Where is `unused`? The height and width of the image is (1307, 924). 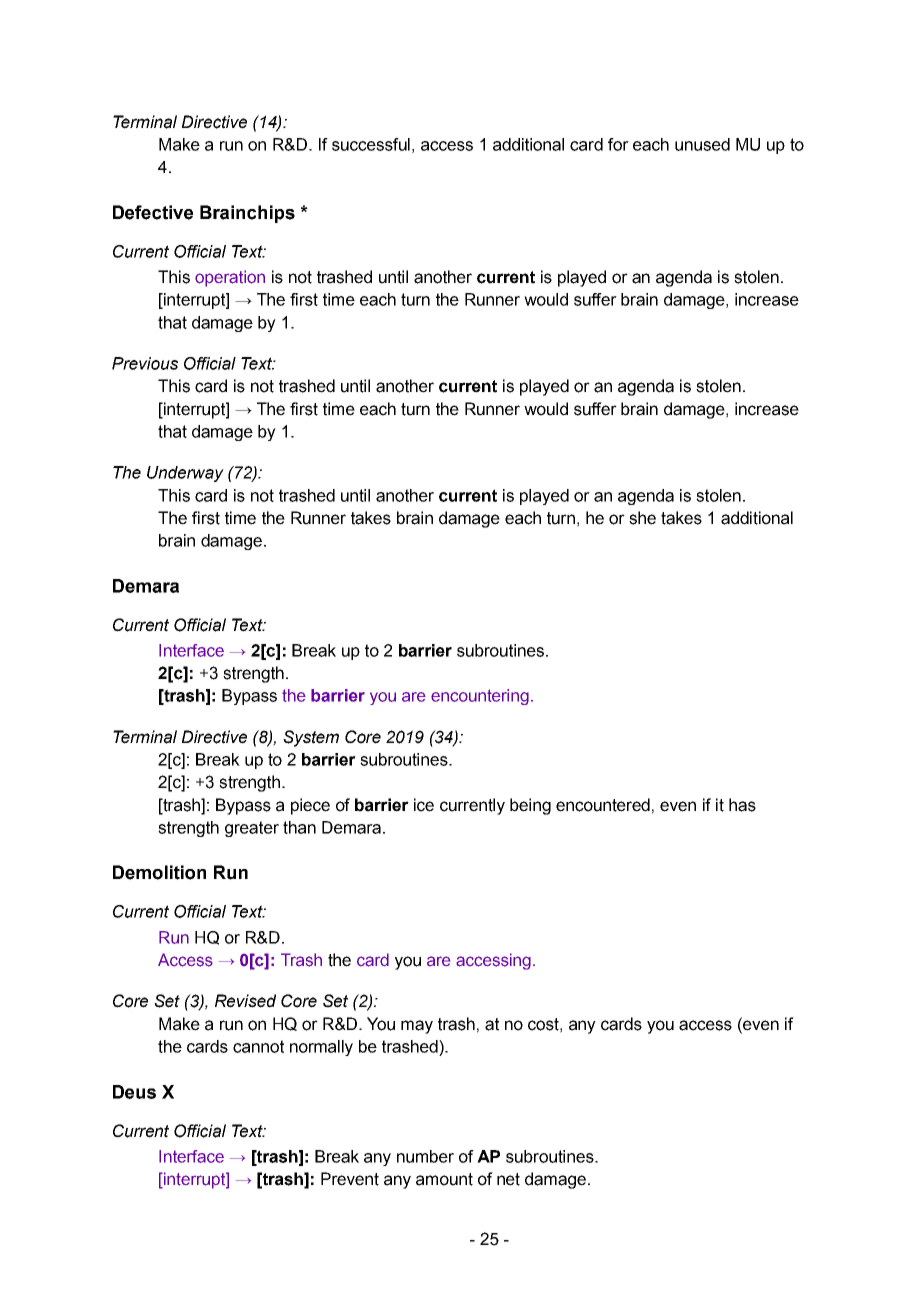 unused is located at coordinates (702, 144).
